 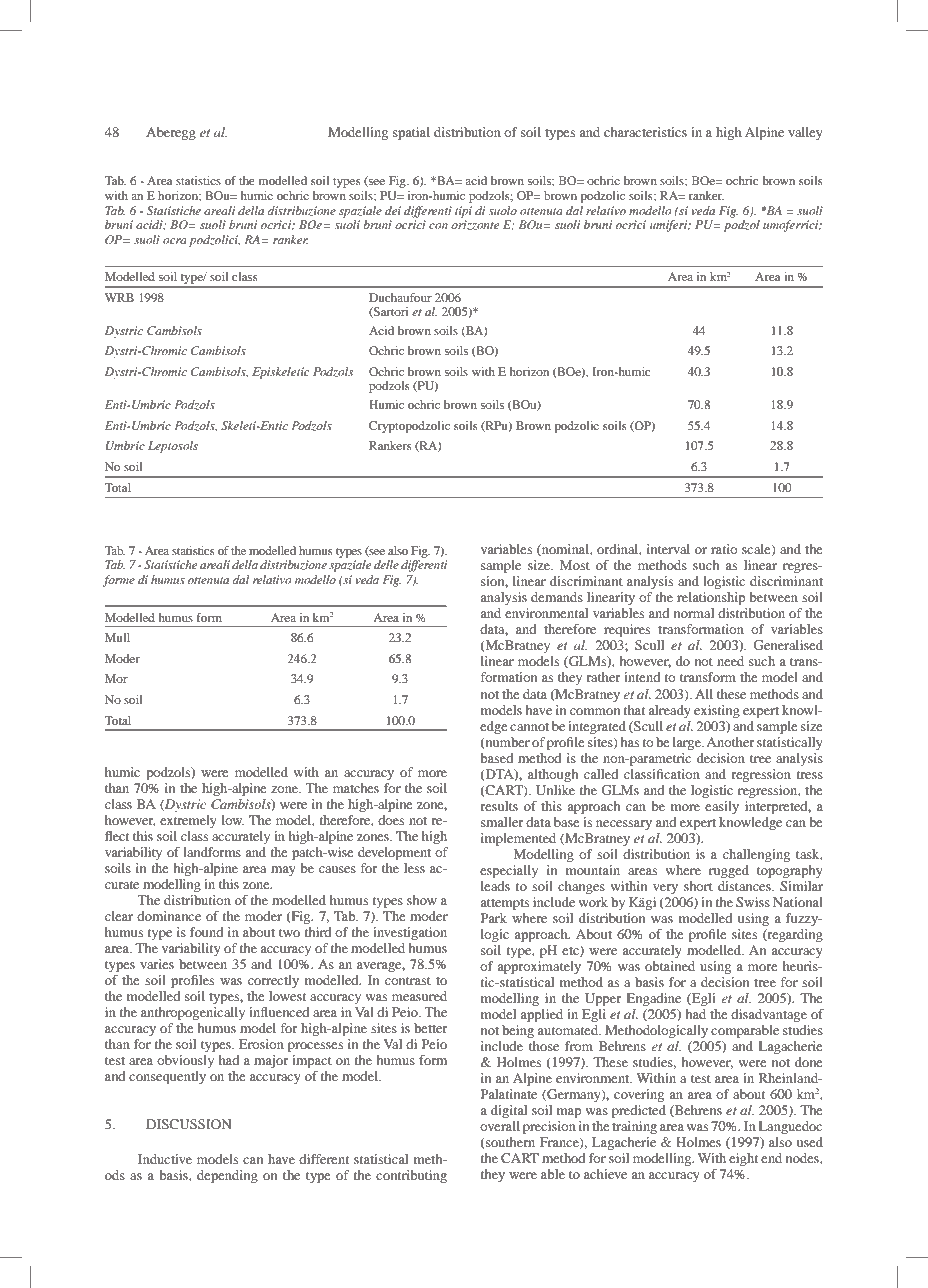 What do you see at coordinates (188, 821) in the screenshot?
I see `extremely` at bounding box center [188, 821].
